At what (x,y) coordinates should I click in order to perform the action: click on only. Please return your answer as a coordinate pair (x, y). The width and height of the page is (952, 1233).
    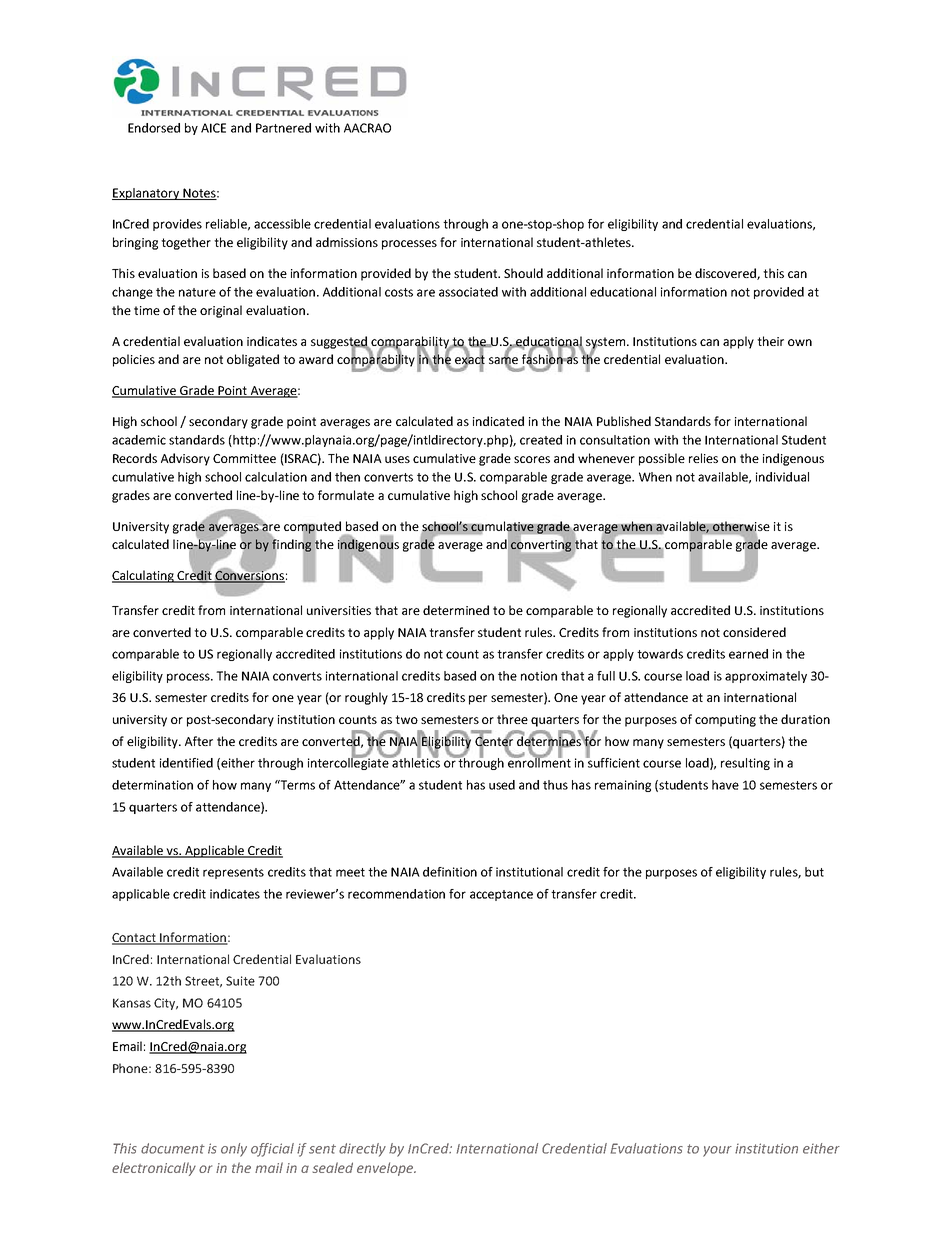
    Looking at the image, I should click on (234, 1150).
